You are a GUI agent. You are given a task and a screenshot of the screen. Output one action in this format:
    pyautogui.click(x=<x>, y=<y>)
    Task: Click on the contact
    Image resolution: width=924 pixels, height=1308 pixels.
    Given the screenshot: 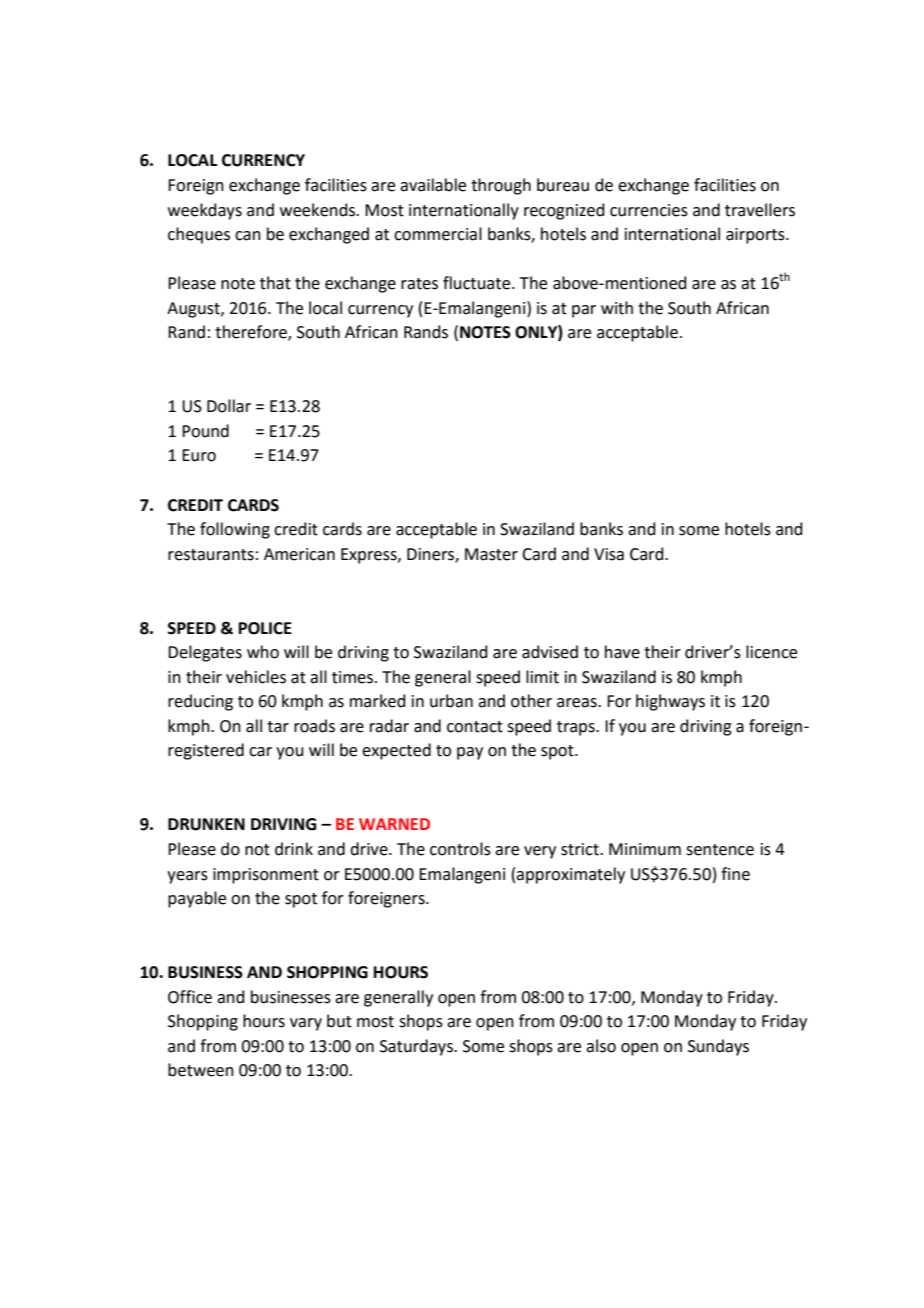 What is the action you would take?
    pyautogui.click(x=475, y=727)
